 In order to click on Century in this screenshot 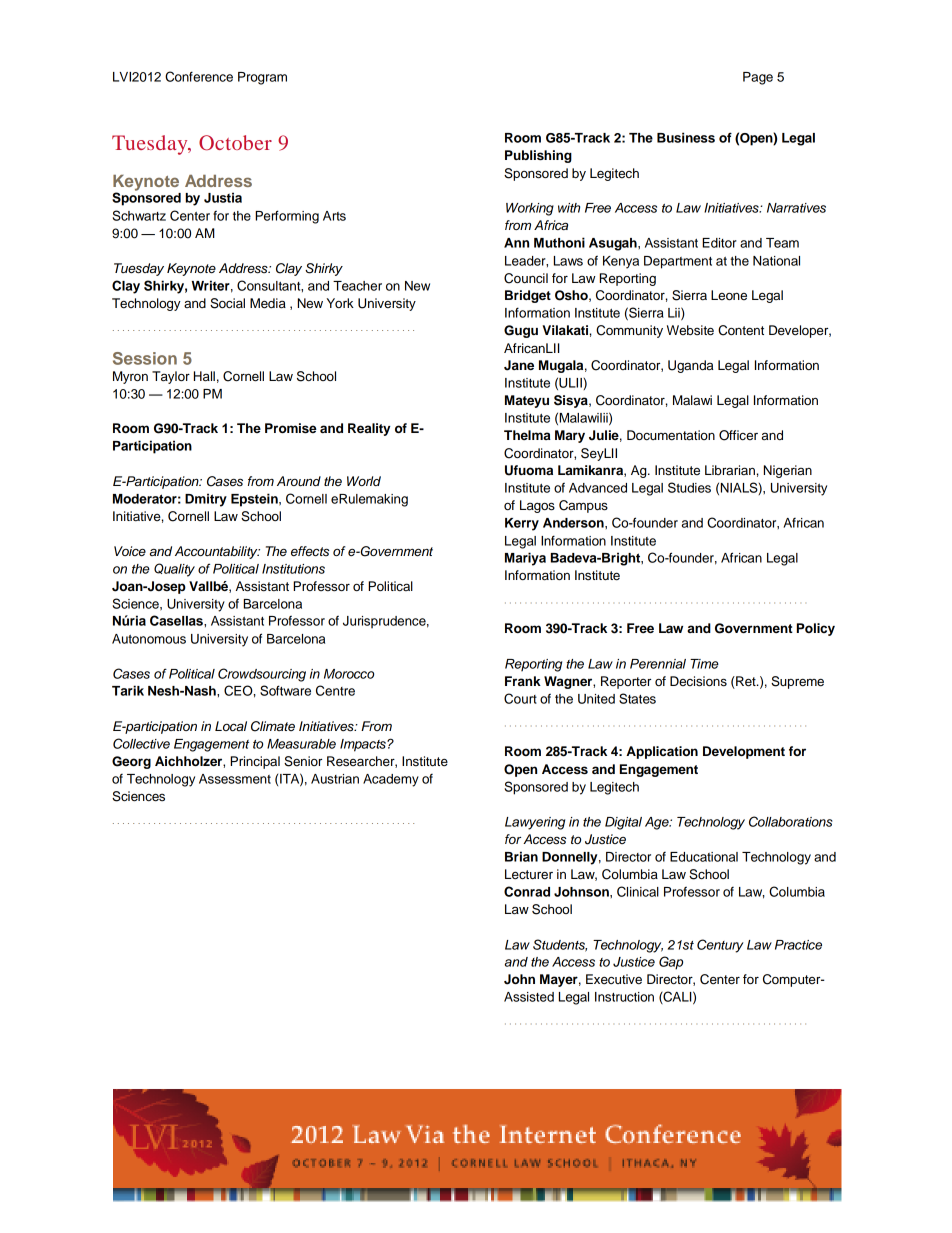, I will do `click(720, 946)`.
